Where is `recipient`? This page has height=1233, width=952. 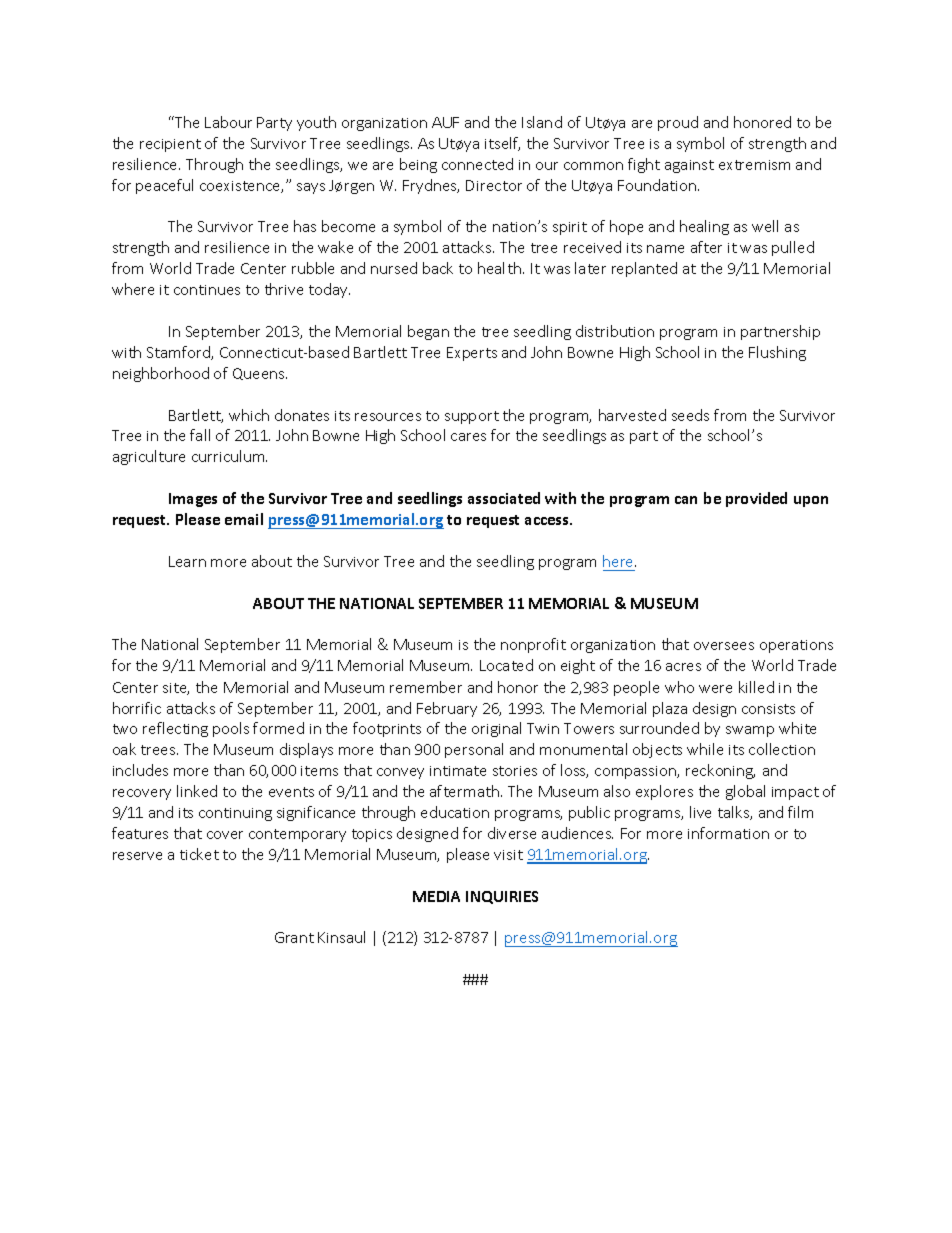
recipient is located at coordinates (170, 145).
